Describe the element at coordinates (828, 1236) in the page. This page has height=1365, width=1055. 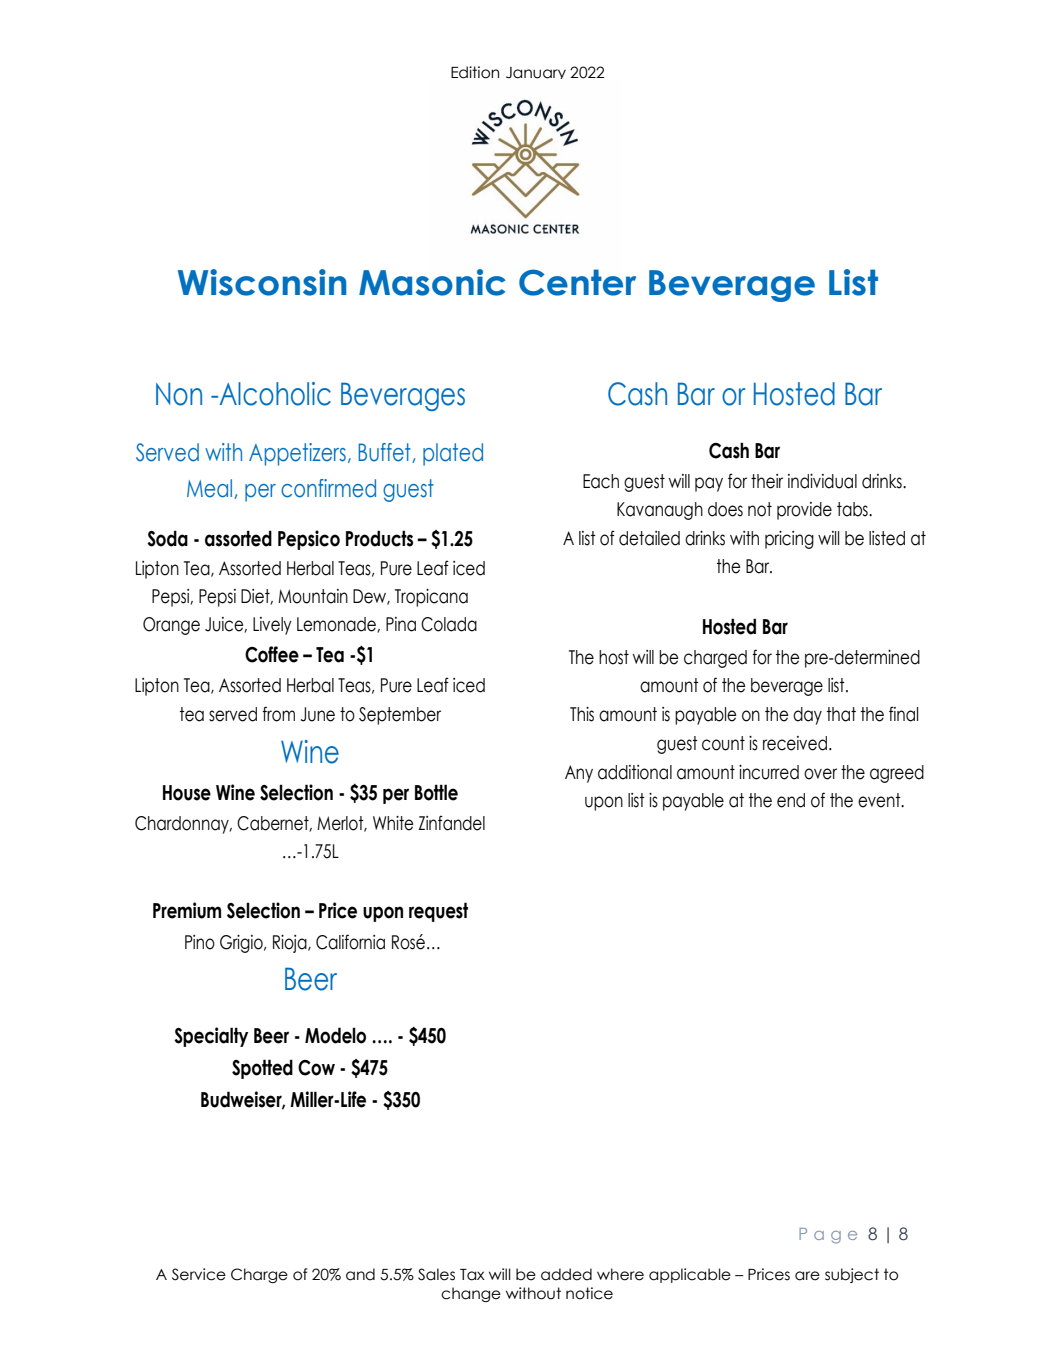
I see `Page` at that location.
